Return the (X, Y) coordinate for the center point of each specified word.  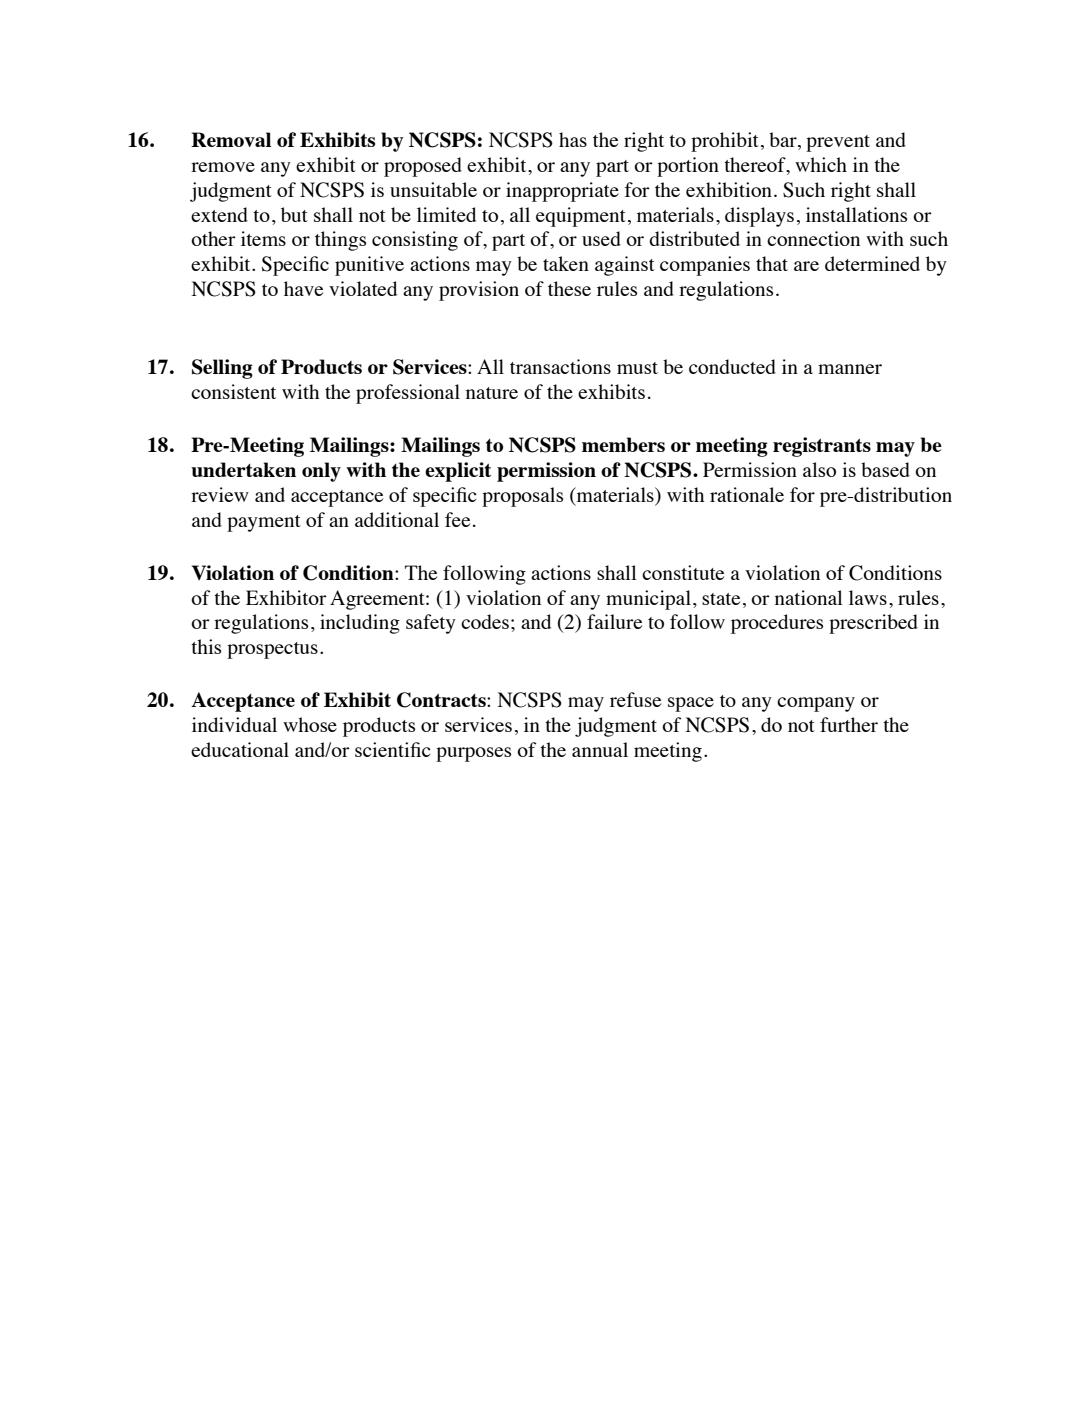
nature (492, 393)
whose (310, 724)
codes (485, 621)
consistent (233, 391)
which (821, 164)
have (303, 288)
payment (264, 523)
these (569, 288)
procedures (777, 624)
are (806, 266)
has (573, 139)
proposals (522, 497)
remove (223, 167)
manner (850, 369)
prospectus (272, 650)
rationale (747, 494)
